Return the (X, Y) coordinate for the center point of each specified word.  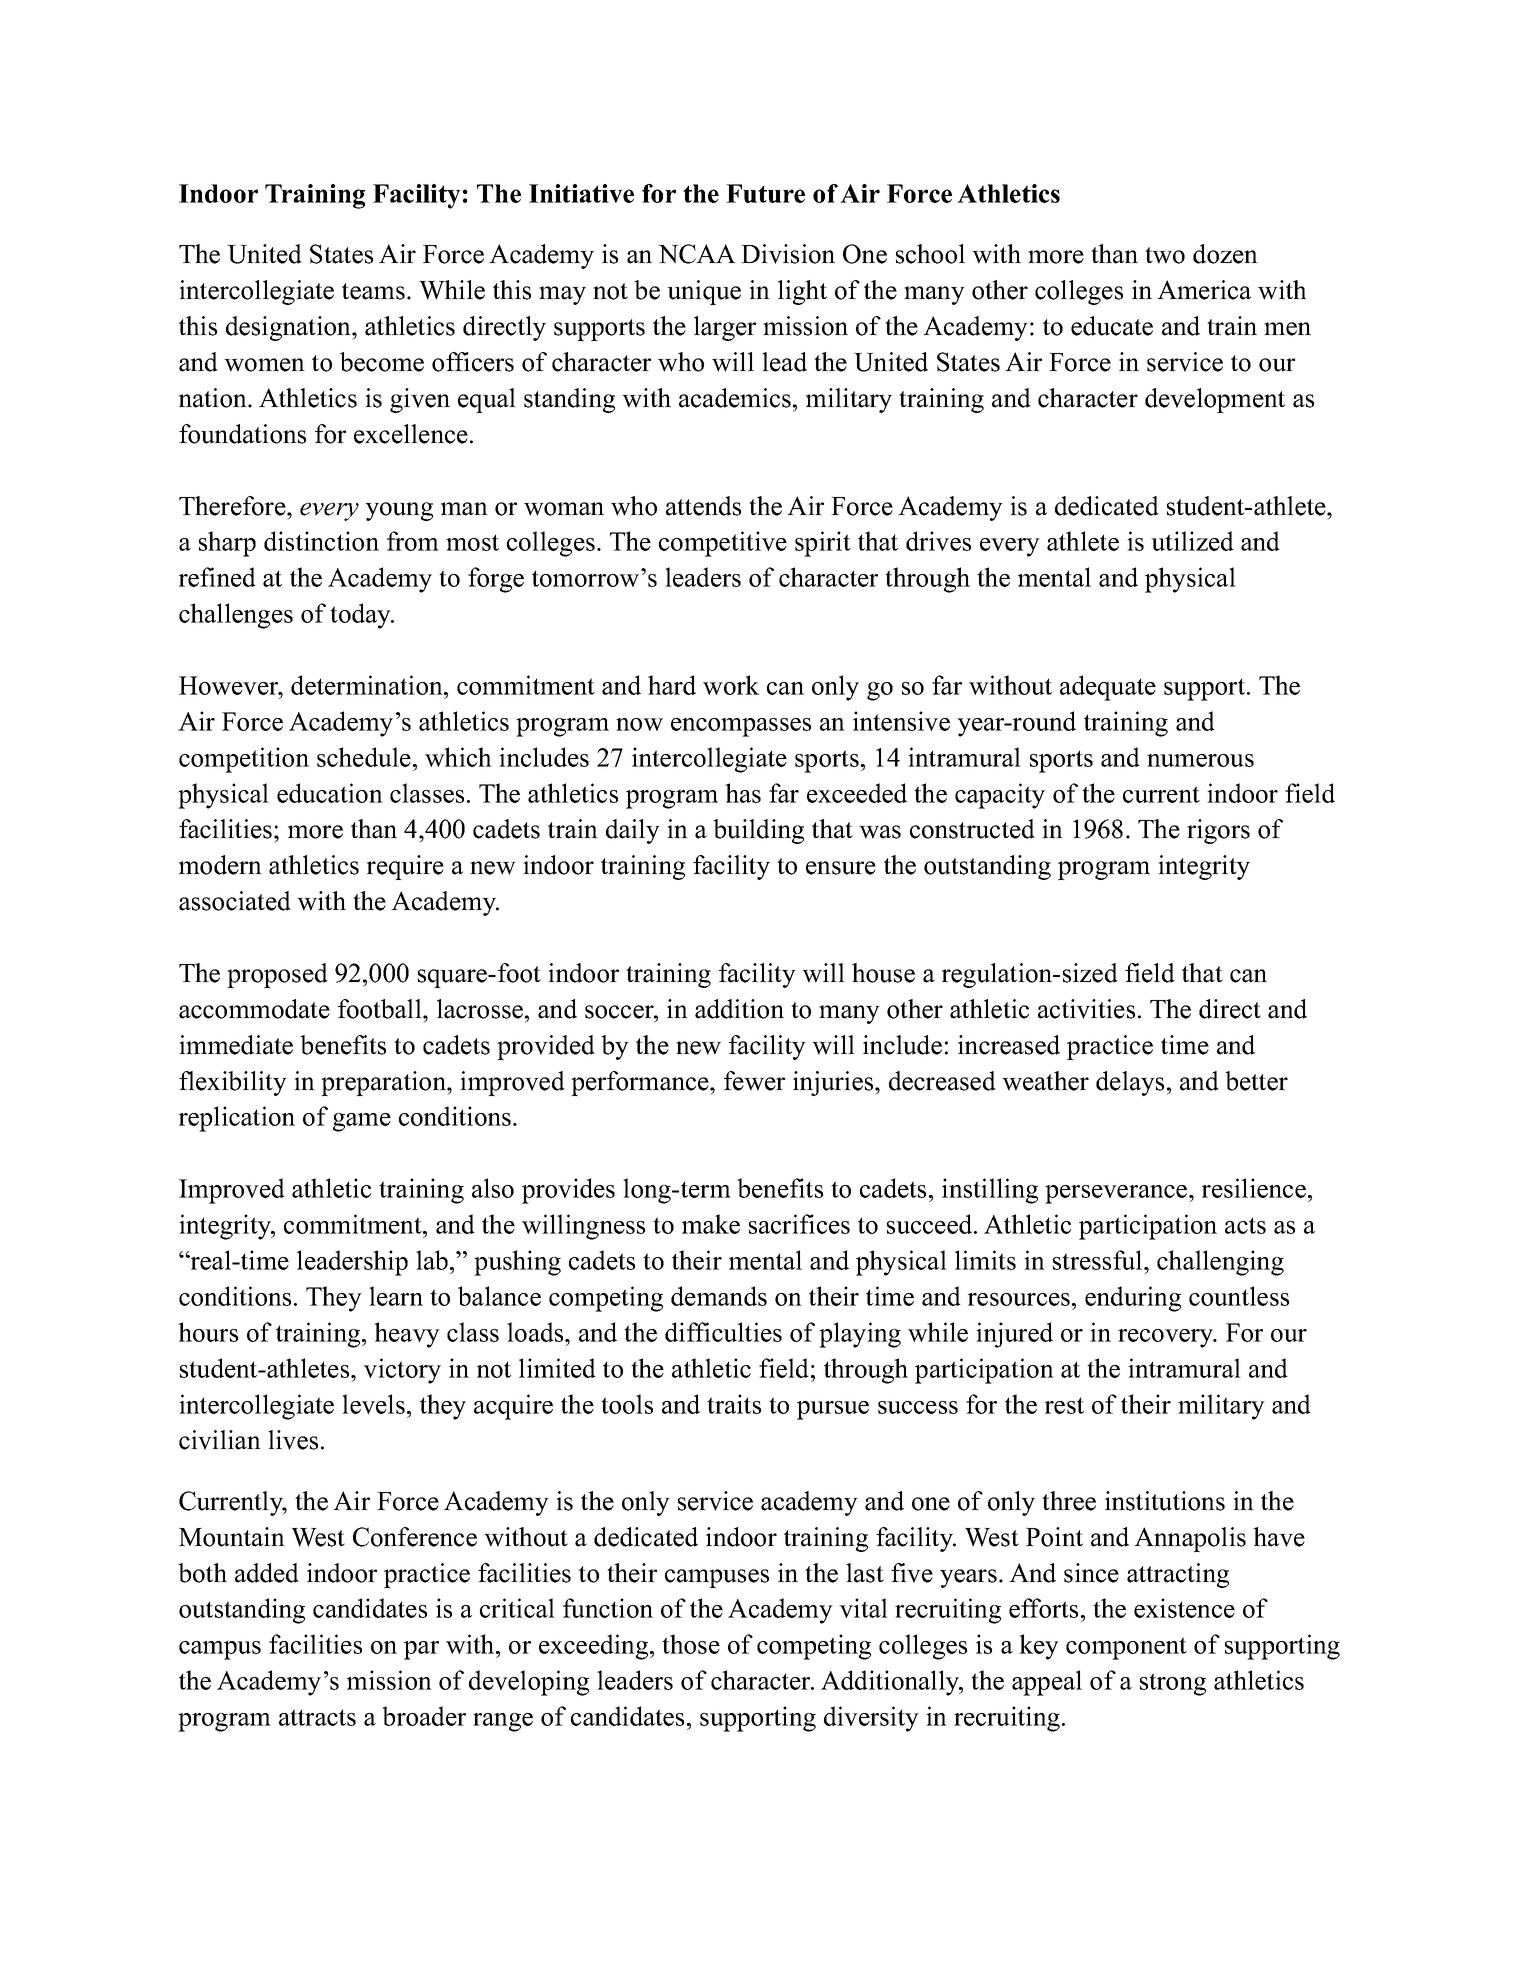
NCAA (697, 254)
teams (373, 291)
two (1165, 255)
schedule (364, 757)
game (362, 1122)
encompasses (741, 727)
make (711, 1224)
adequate (1108, 688)
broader (424, 1716)
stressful (1099, 1260)
